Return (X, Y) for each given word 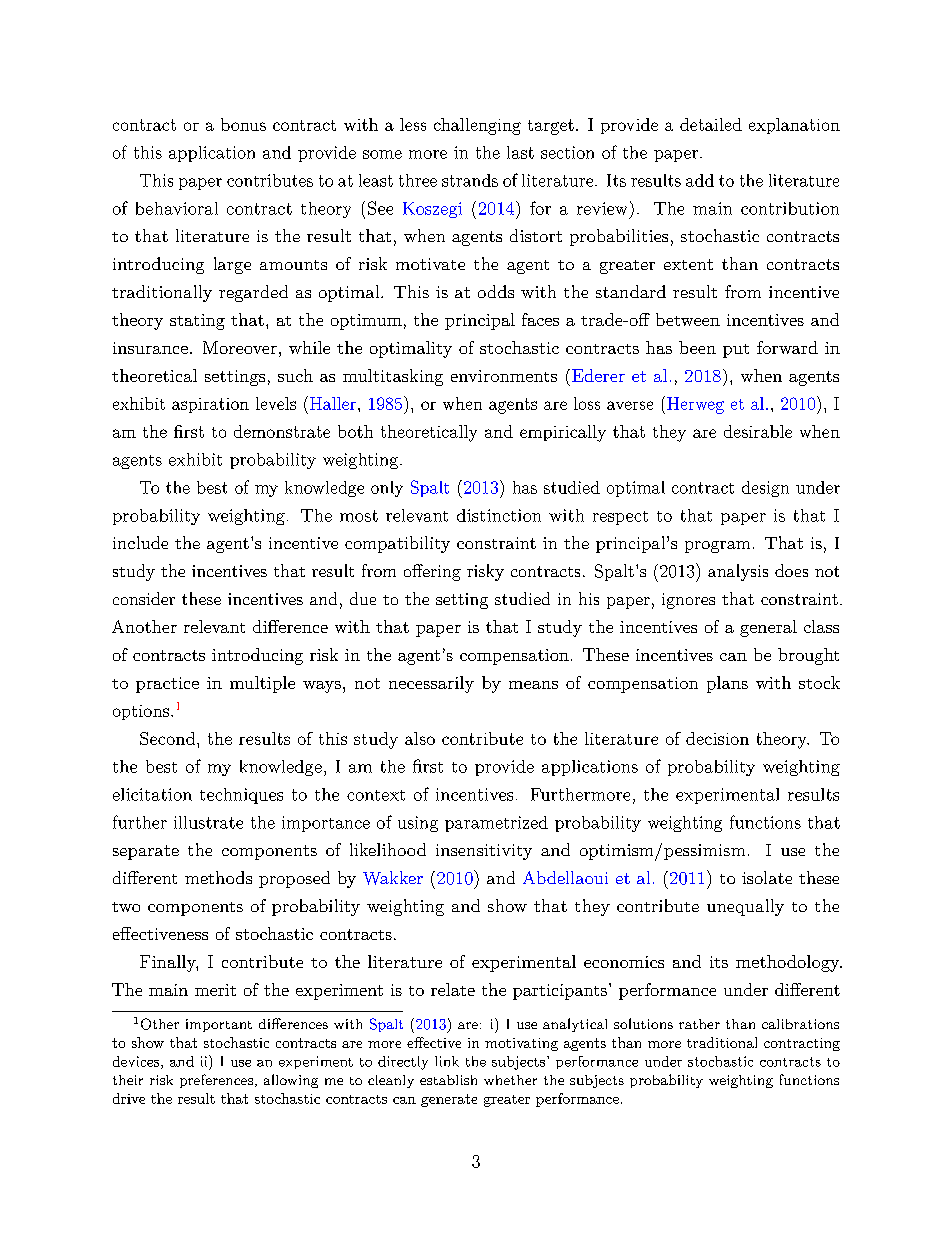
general (768, 628)
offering (432, 572)
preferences (216, 1081)
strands (470, 180)
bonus (243, 124)
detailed (711, 124)
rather (699, 1024)
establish (448, 1080)
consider (144, 598)
